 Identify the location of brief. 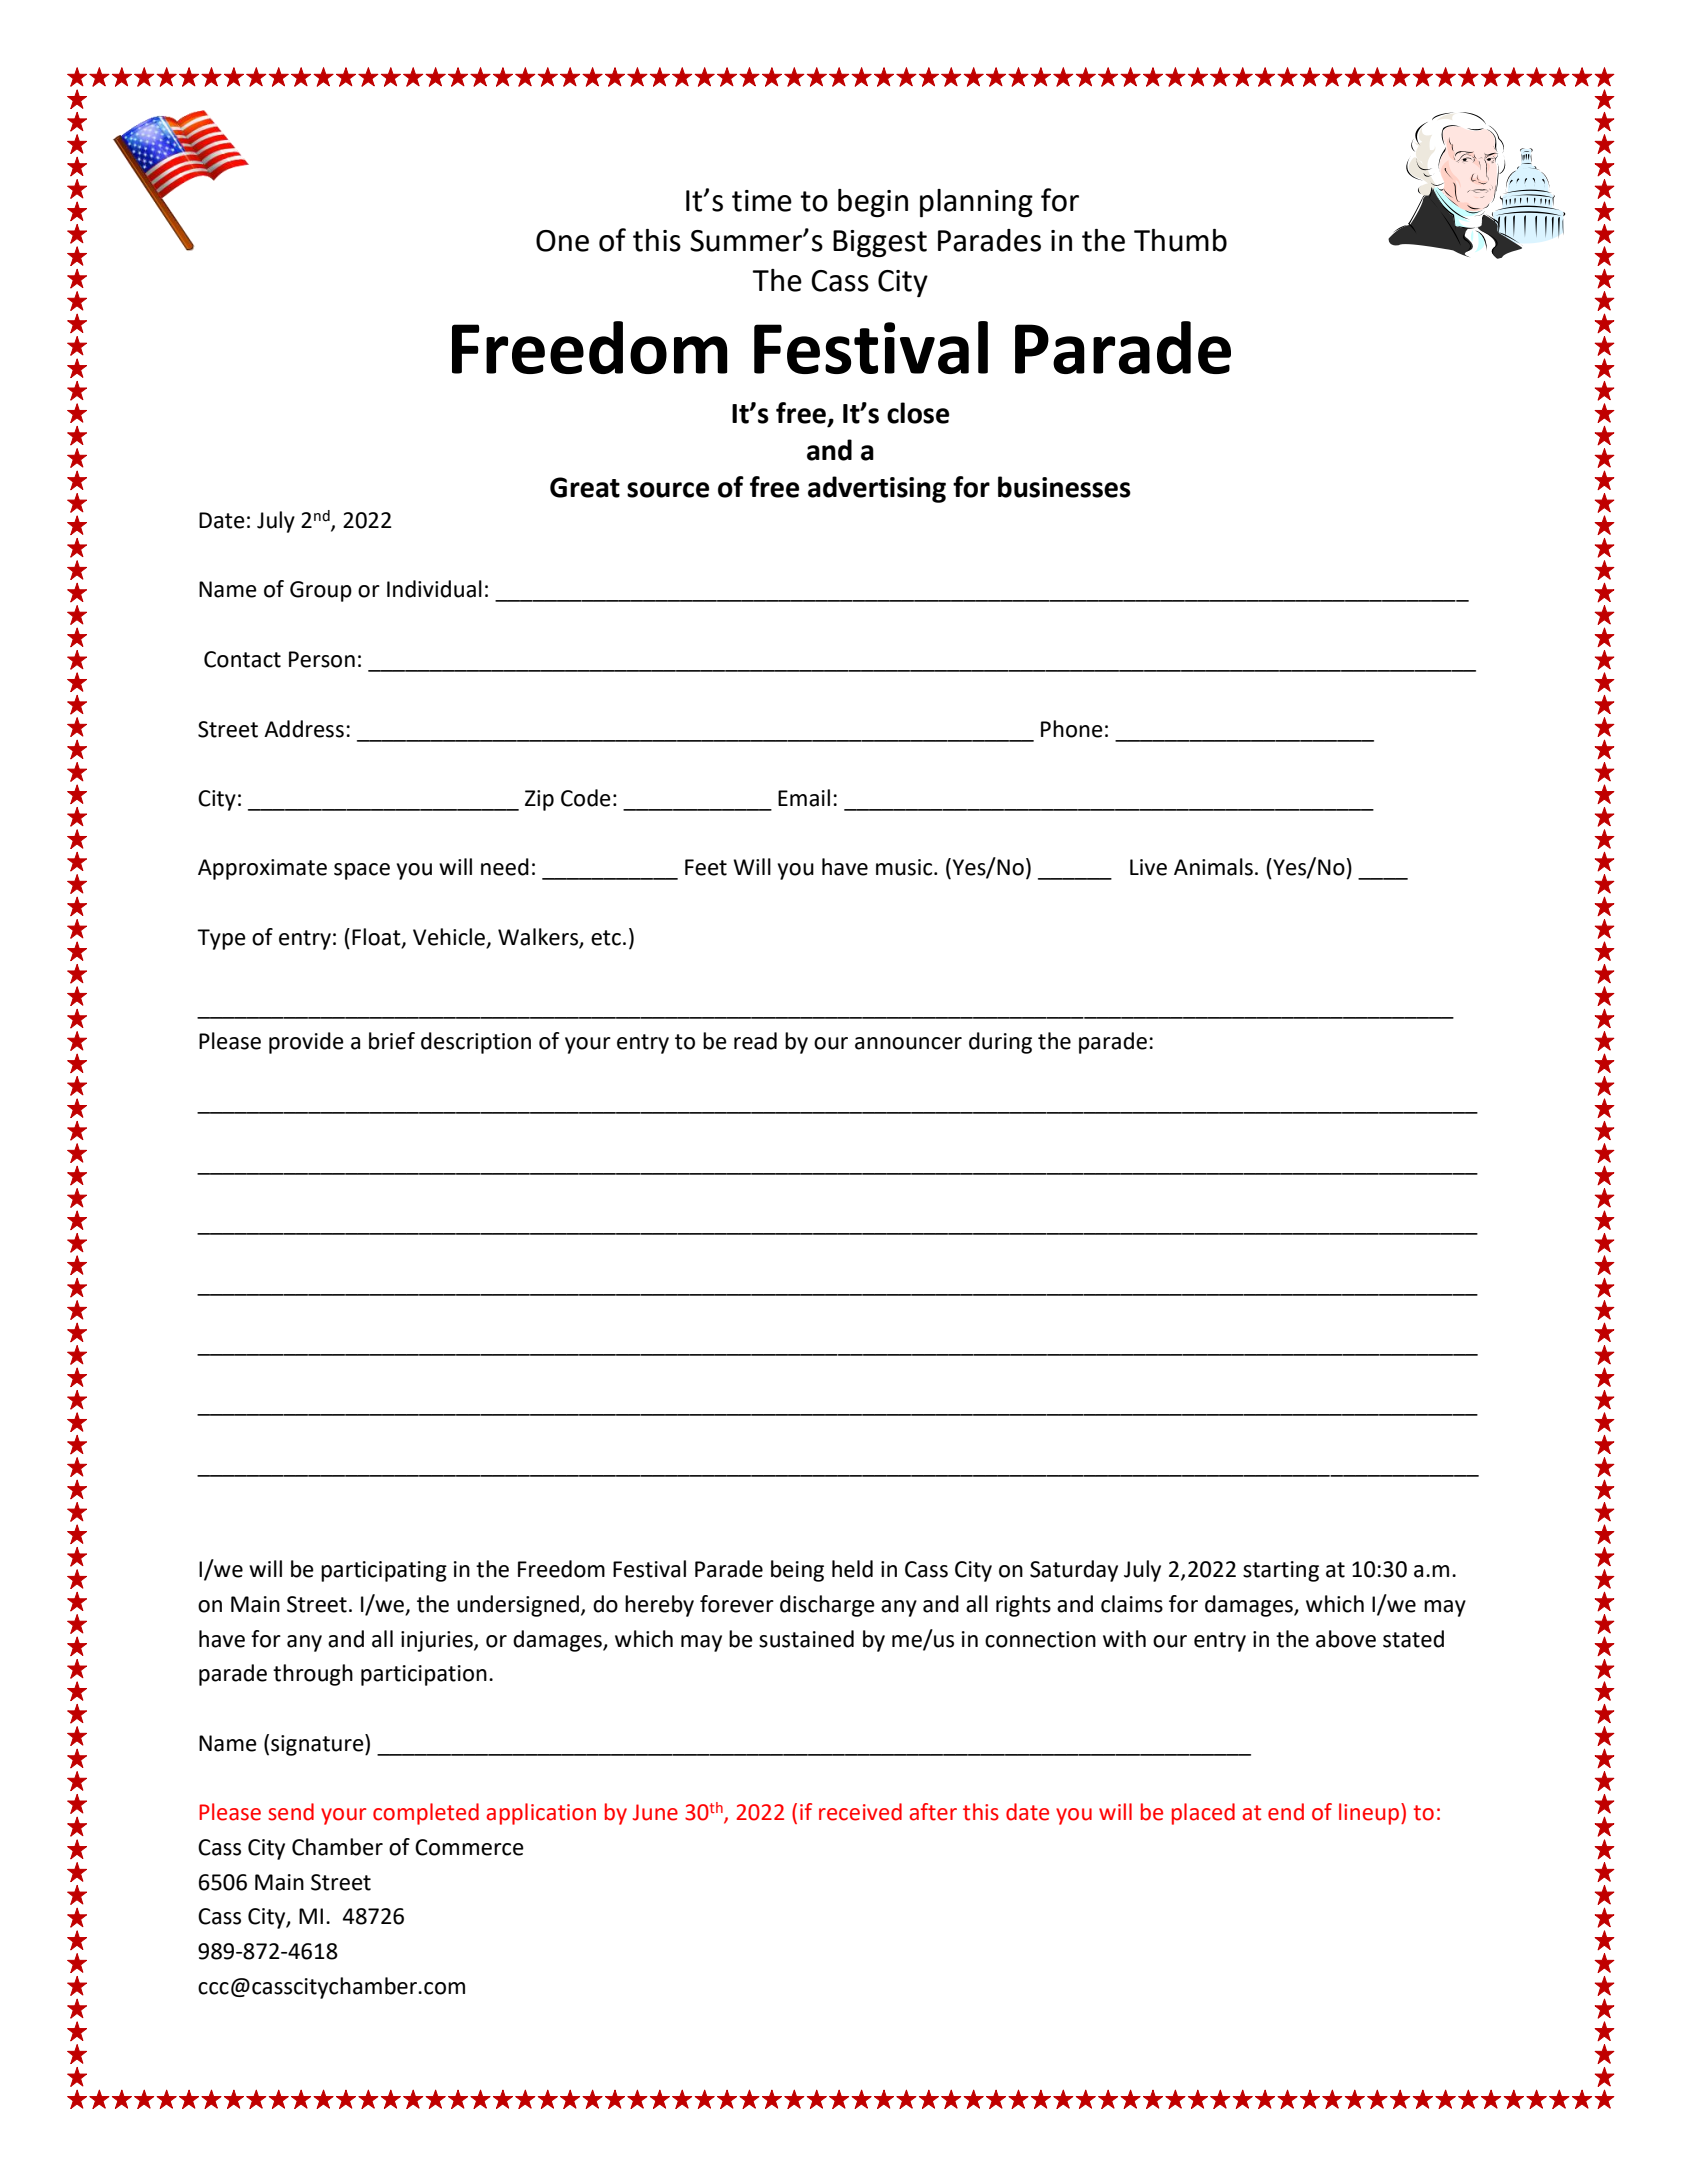
(392, 1041).
